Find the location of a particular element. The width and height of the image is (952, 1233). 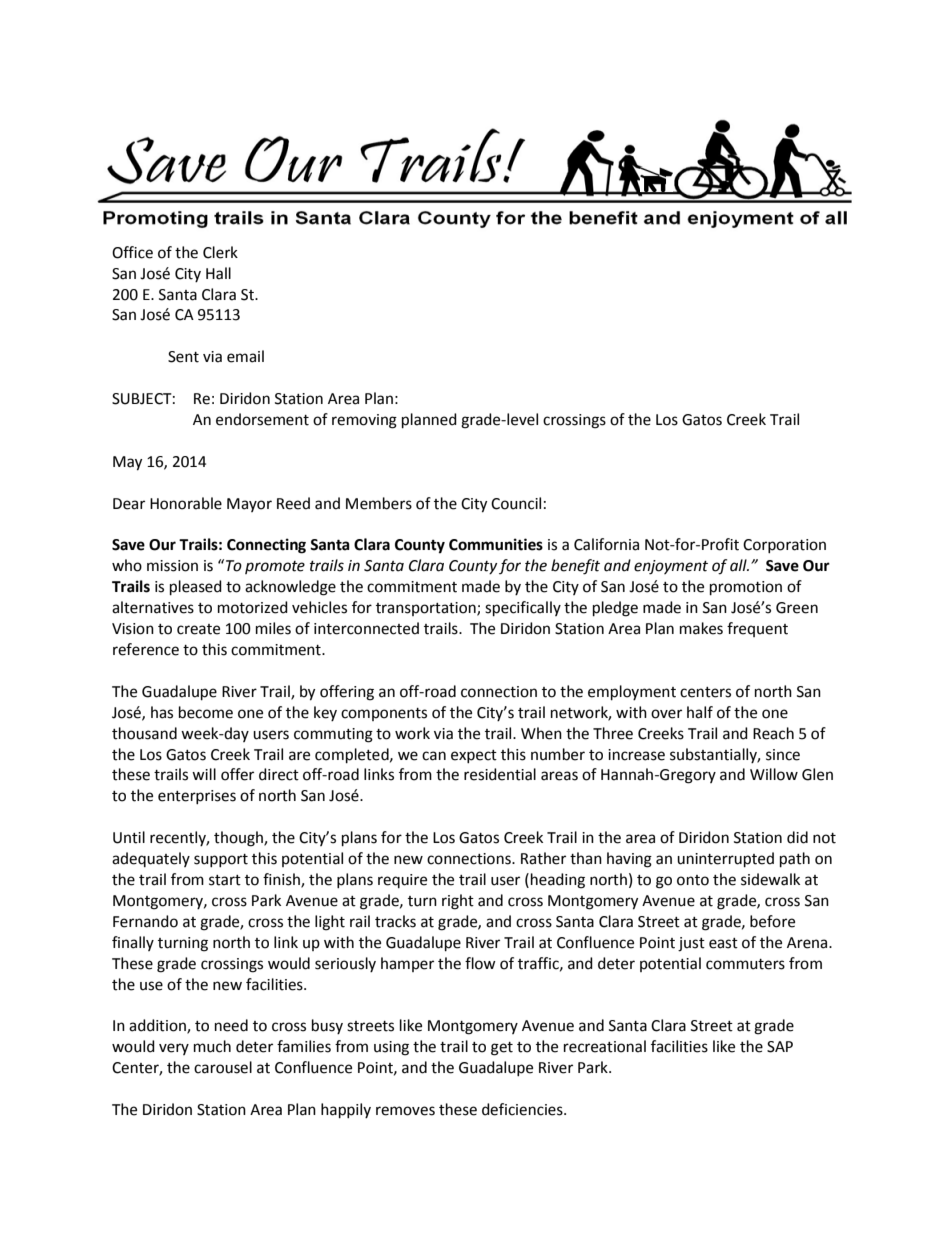

removing is located at coordinates (364, 421).
